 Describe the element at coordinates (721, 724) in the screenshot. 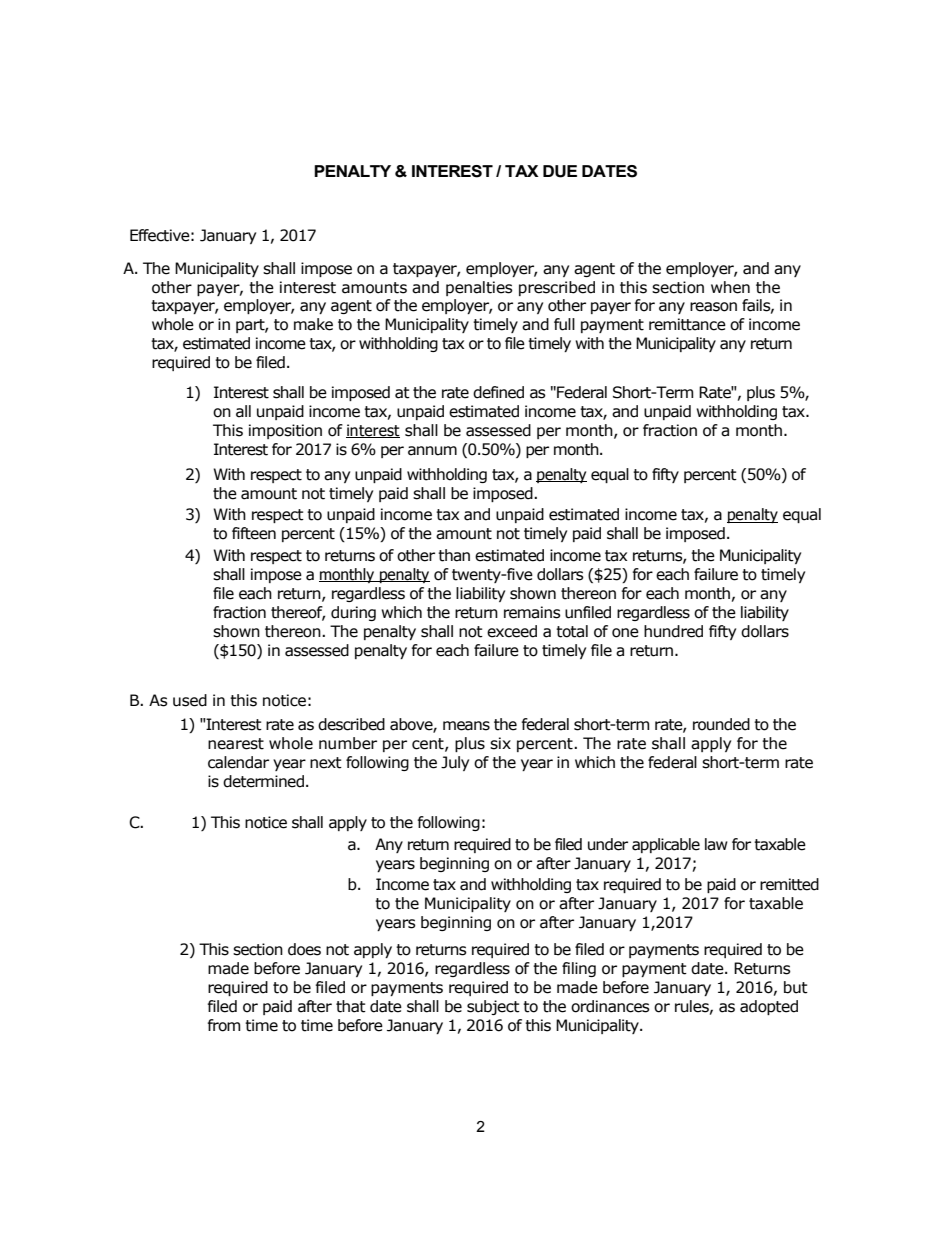

I see `rounded` at that location.
